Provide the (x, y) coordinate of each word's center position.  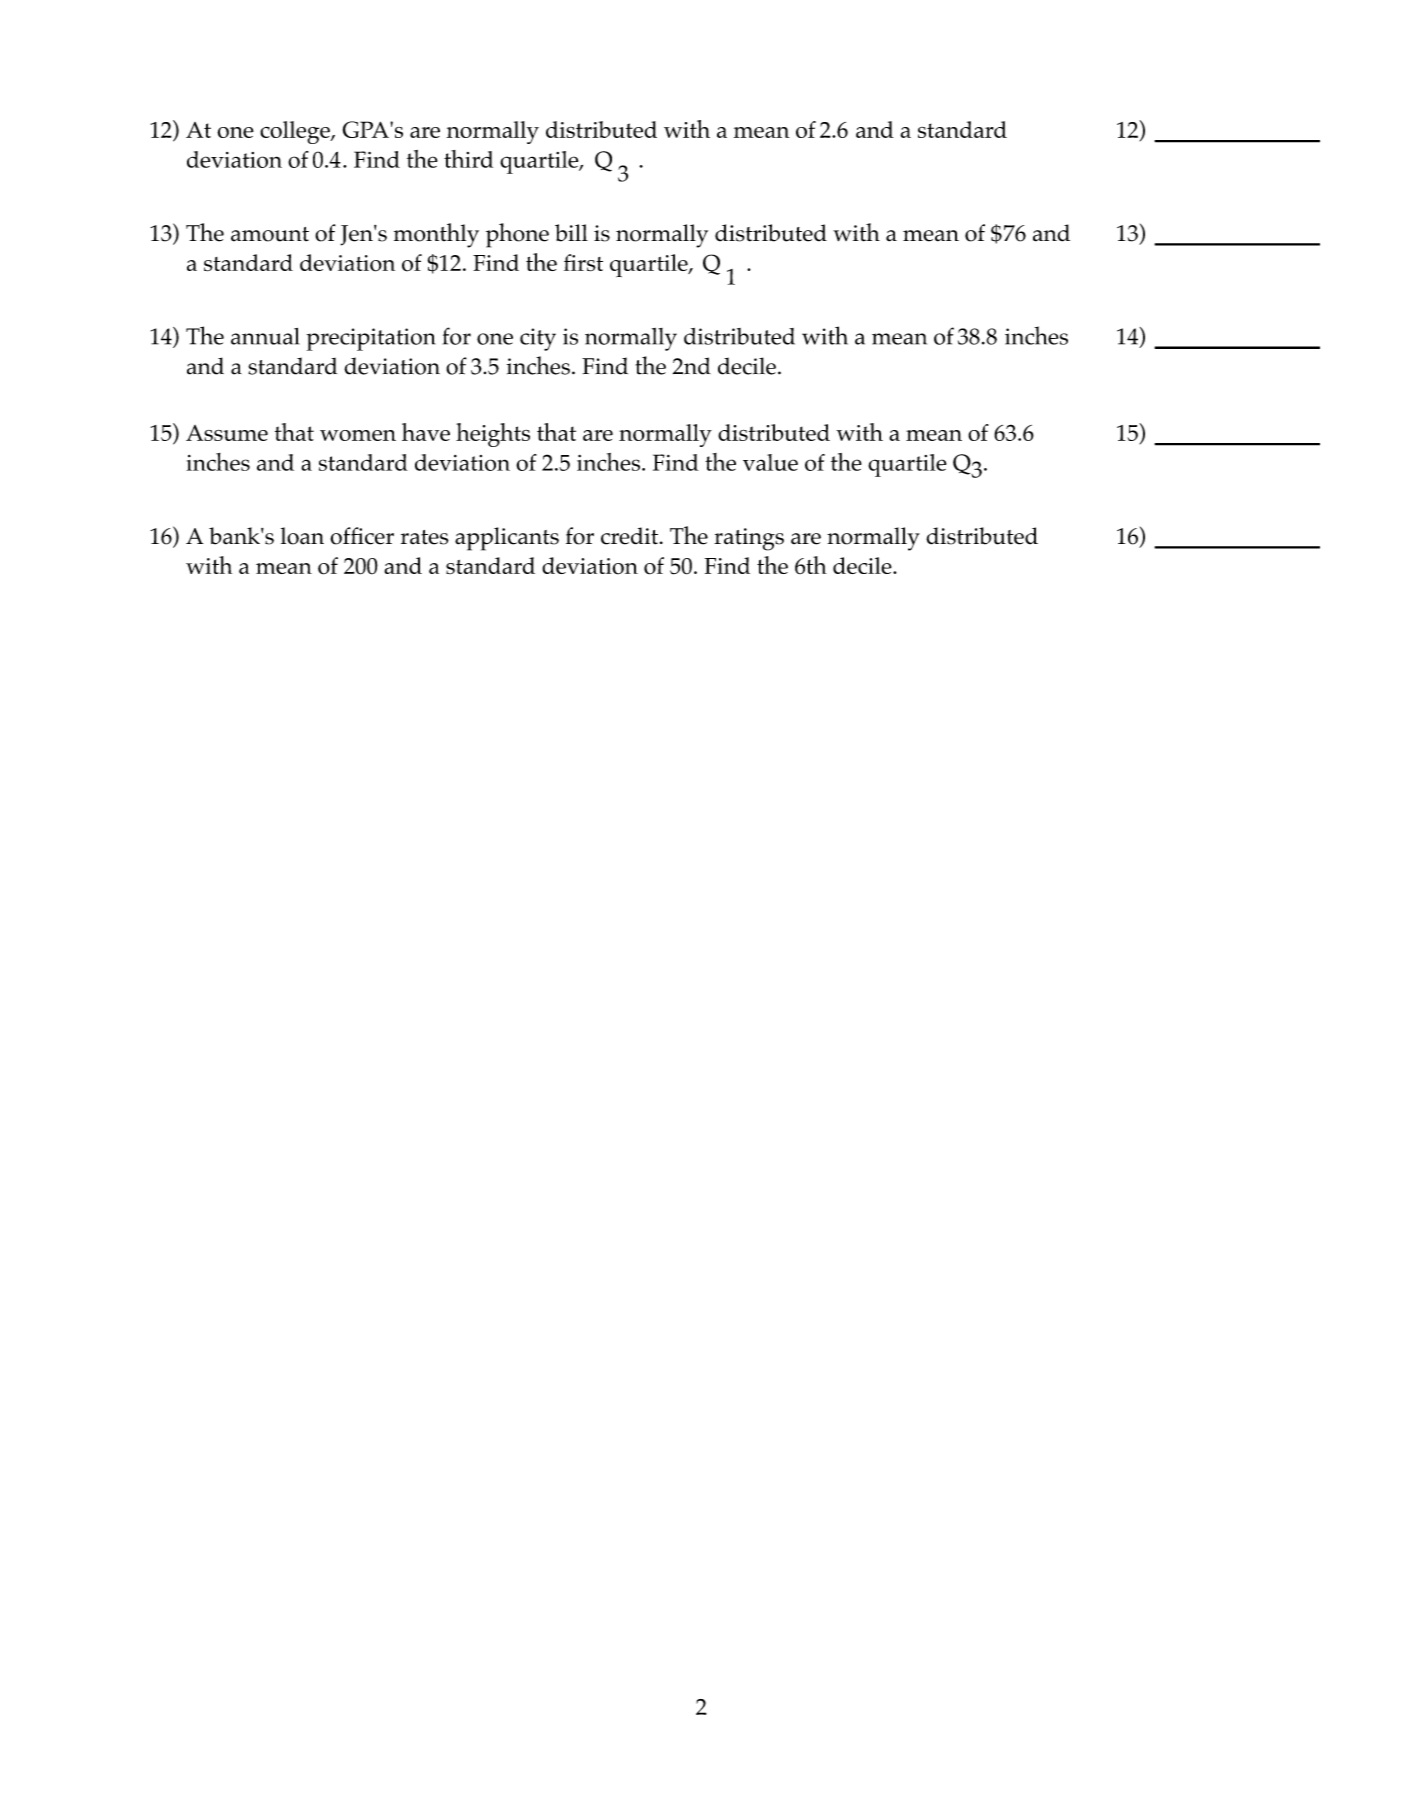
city (538, 339)
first (583, 263)
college (296, 132)
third (468, 159)
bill (571, 233)
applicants (507, 539)
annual (265, 336)
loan (302, 536)
